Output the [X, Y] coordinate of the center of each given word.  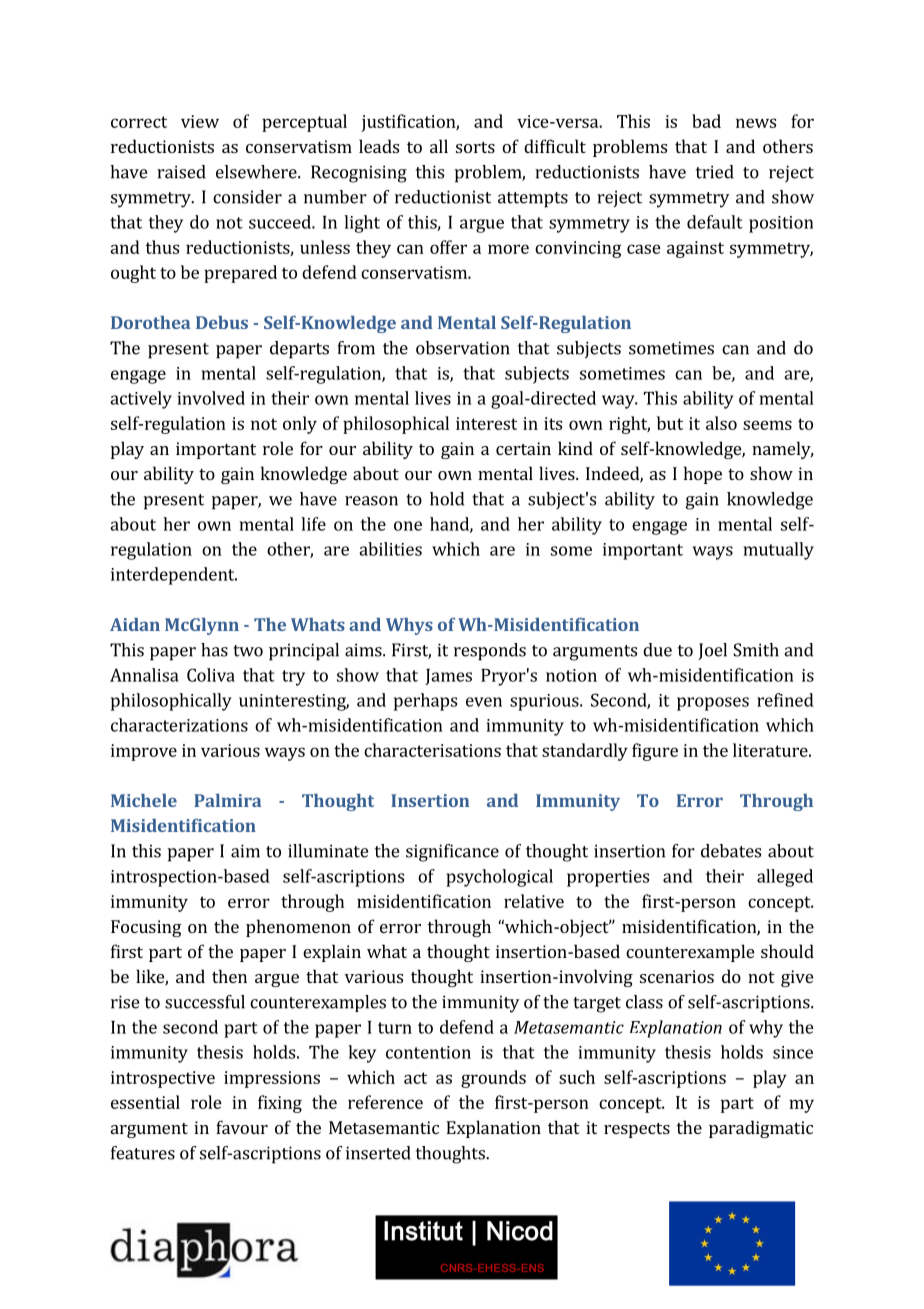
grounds [493, 1079]
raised [181, 172]
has [214, 650]
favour [242, 1127]
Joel [712, 651]
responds [490, 652]
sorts [475, 147]
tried [715, 172]
